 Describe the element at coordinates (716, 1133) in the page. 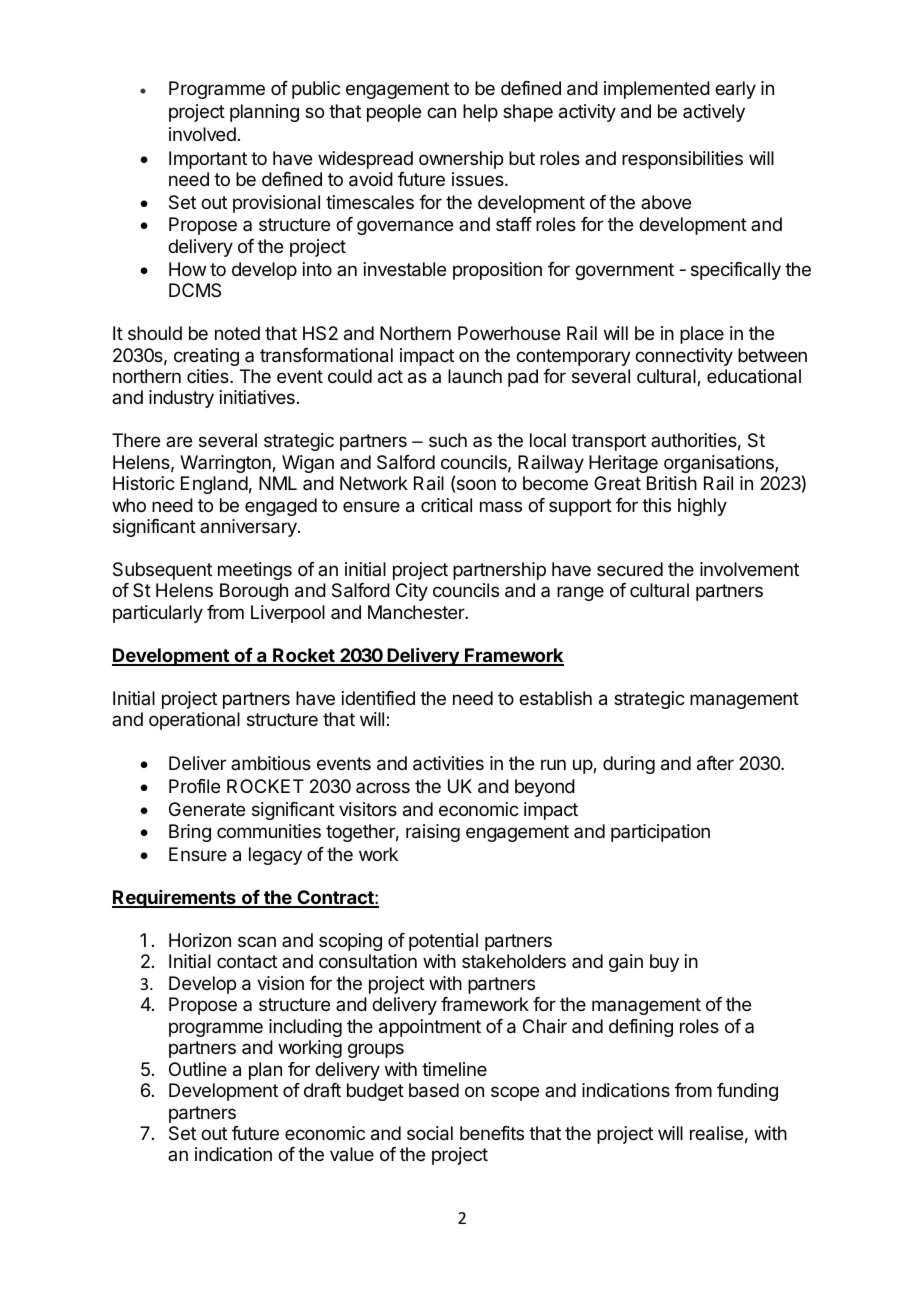

I see `realise` at that location.
